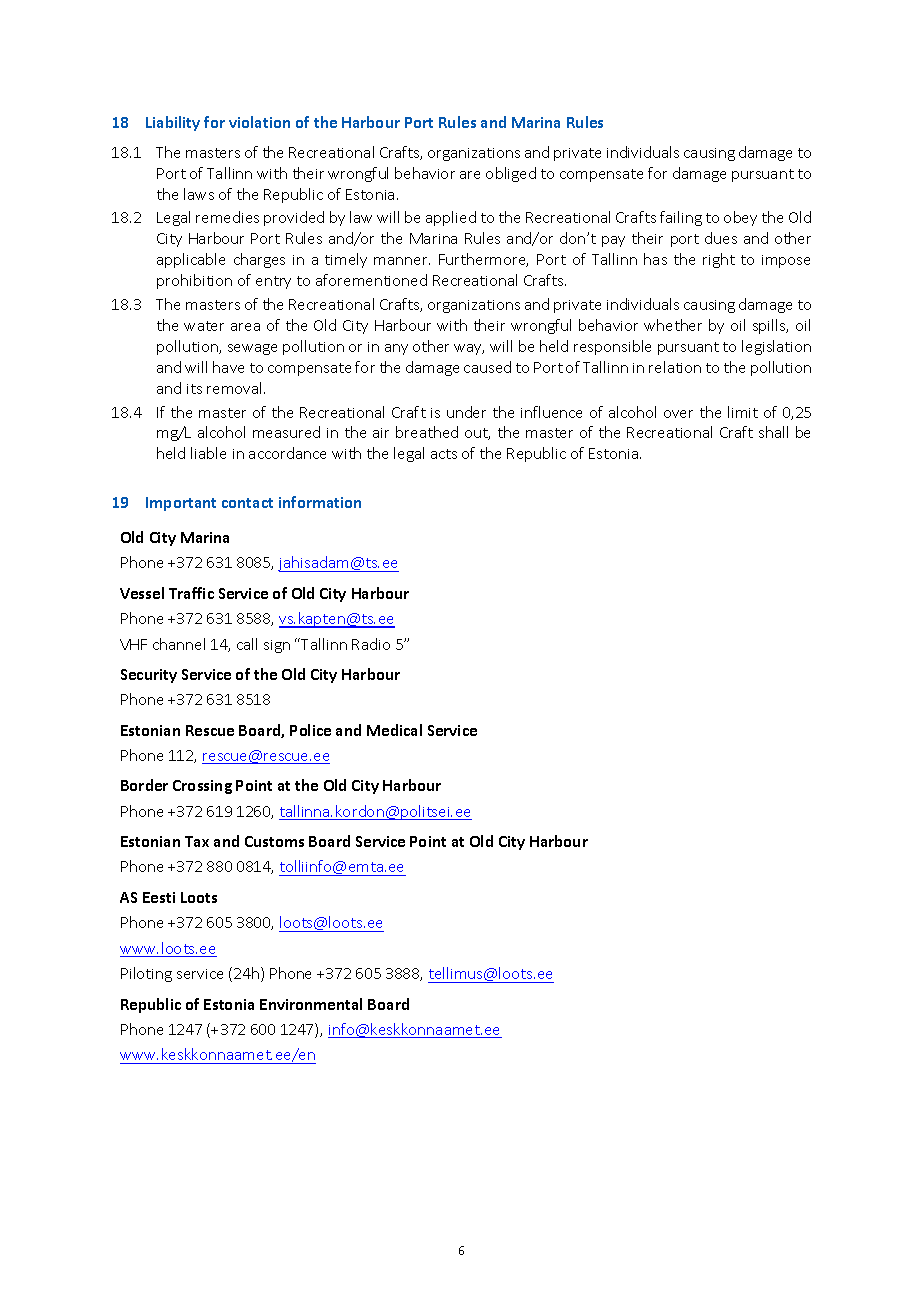  What do you see at coordinates (394, 730) in the page?
I see `Medical` at bounding box center [394, 730].
